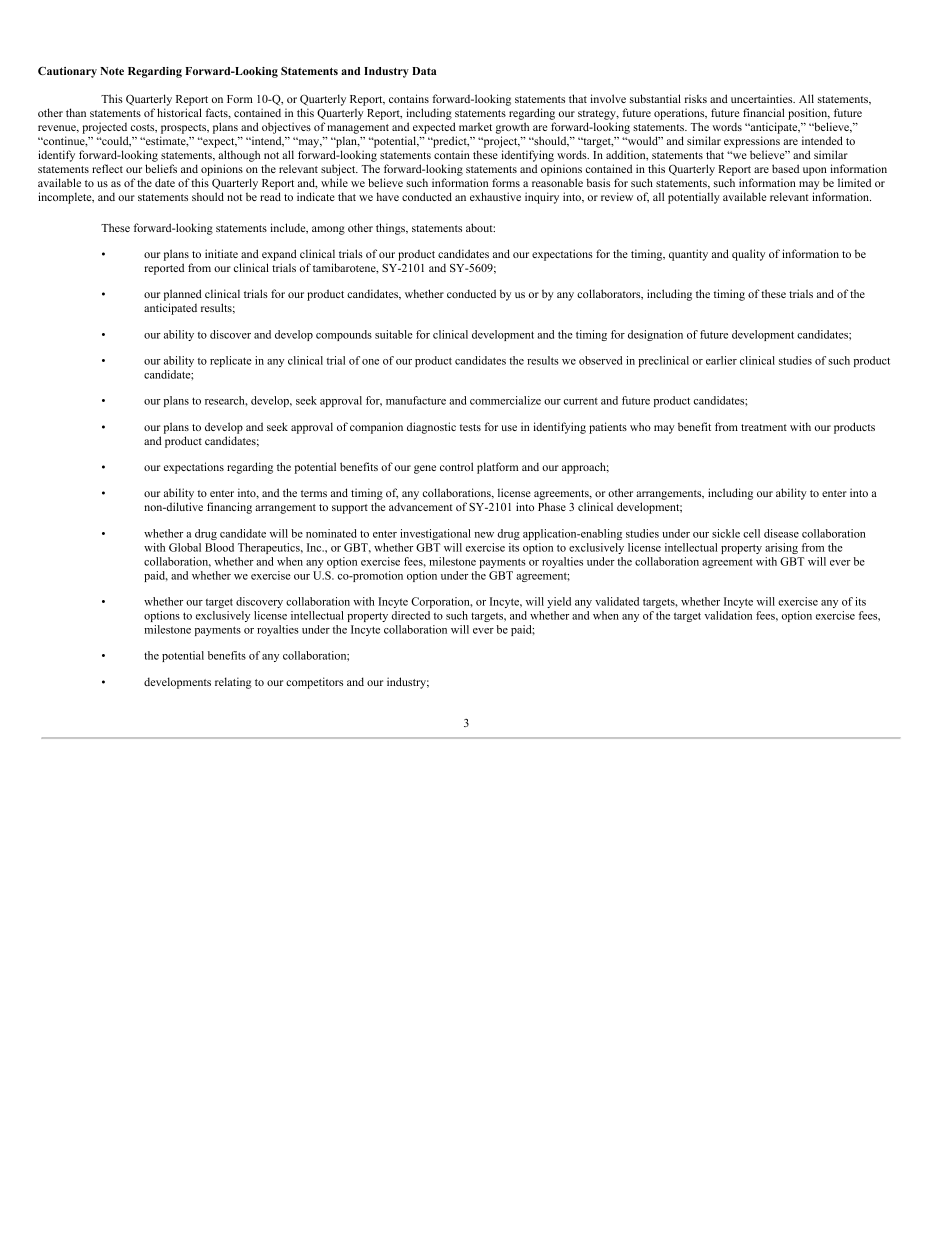 The height and width of the document is (1233, 952). I want to click on relating, so click(233, 683).
